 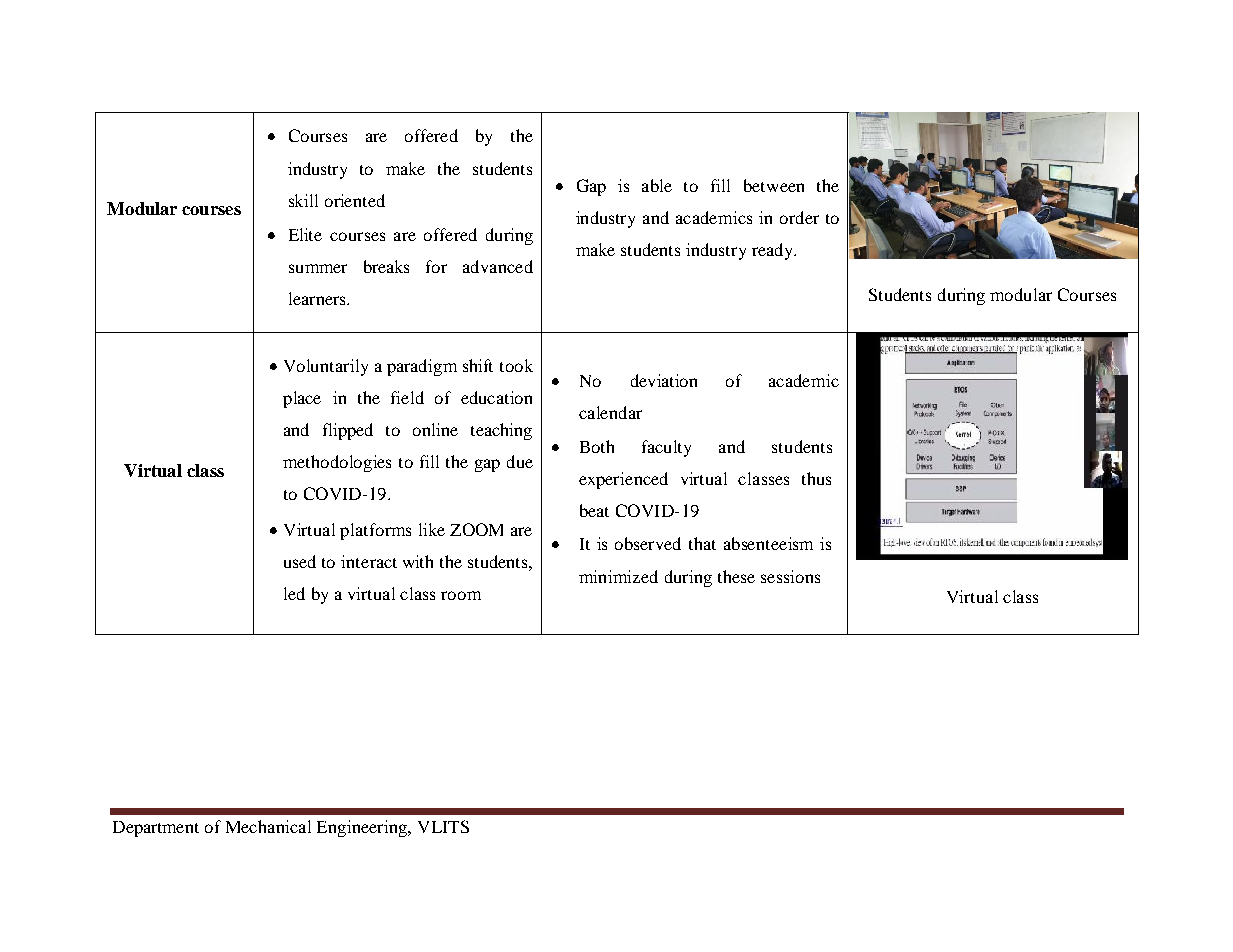 I want to click on Mechanical, so click(x=268, y=826).
